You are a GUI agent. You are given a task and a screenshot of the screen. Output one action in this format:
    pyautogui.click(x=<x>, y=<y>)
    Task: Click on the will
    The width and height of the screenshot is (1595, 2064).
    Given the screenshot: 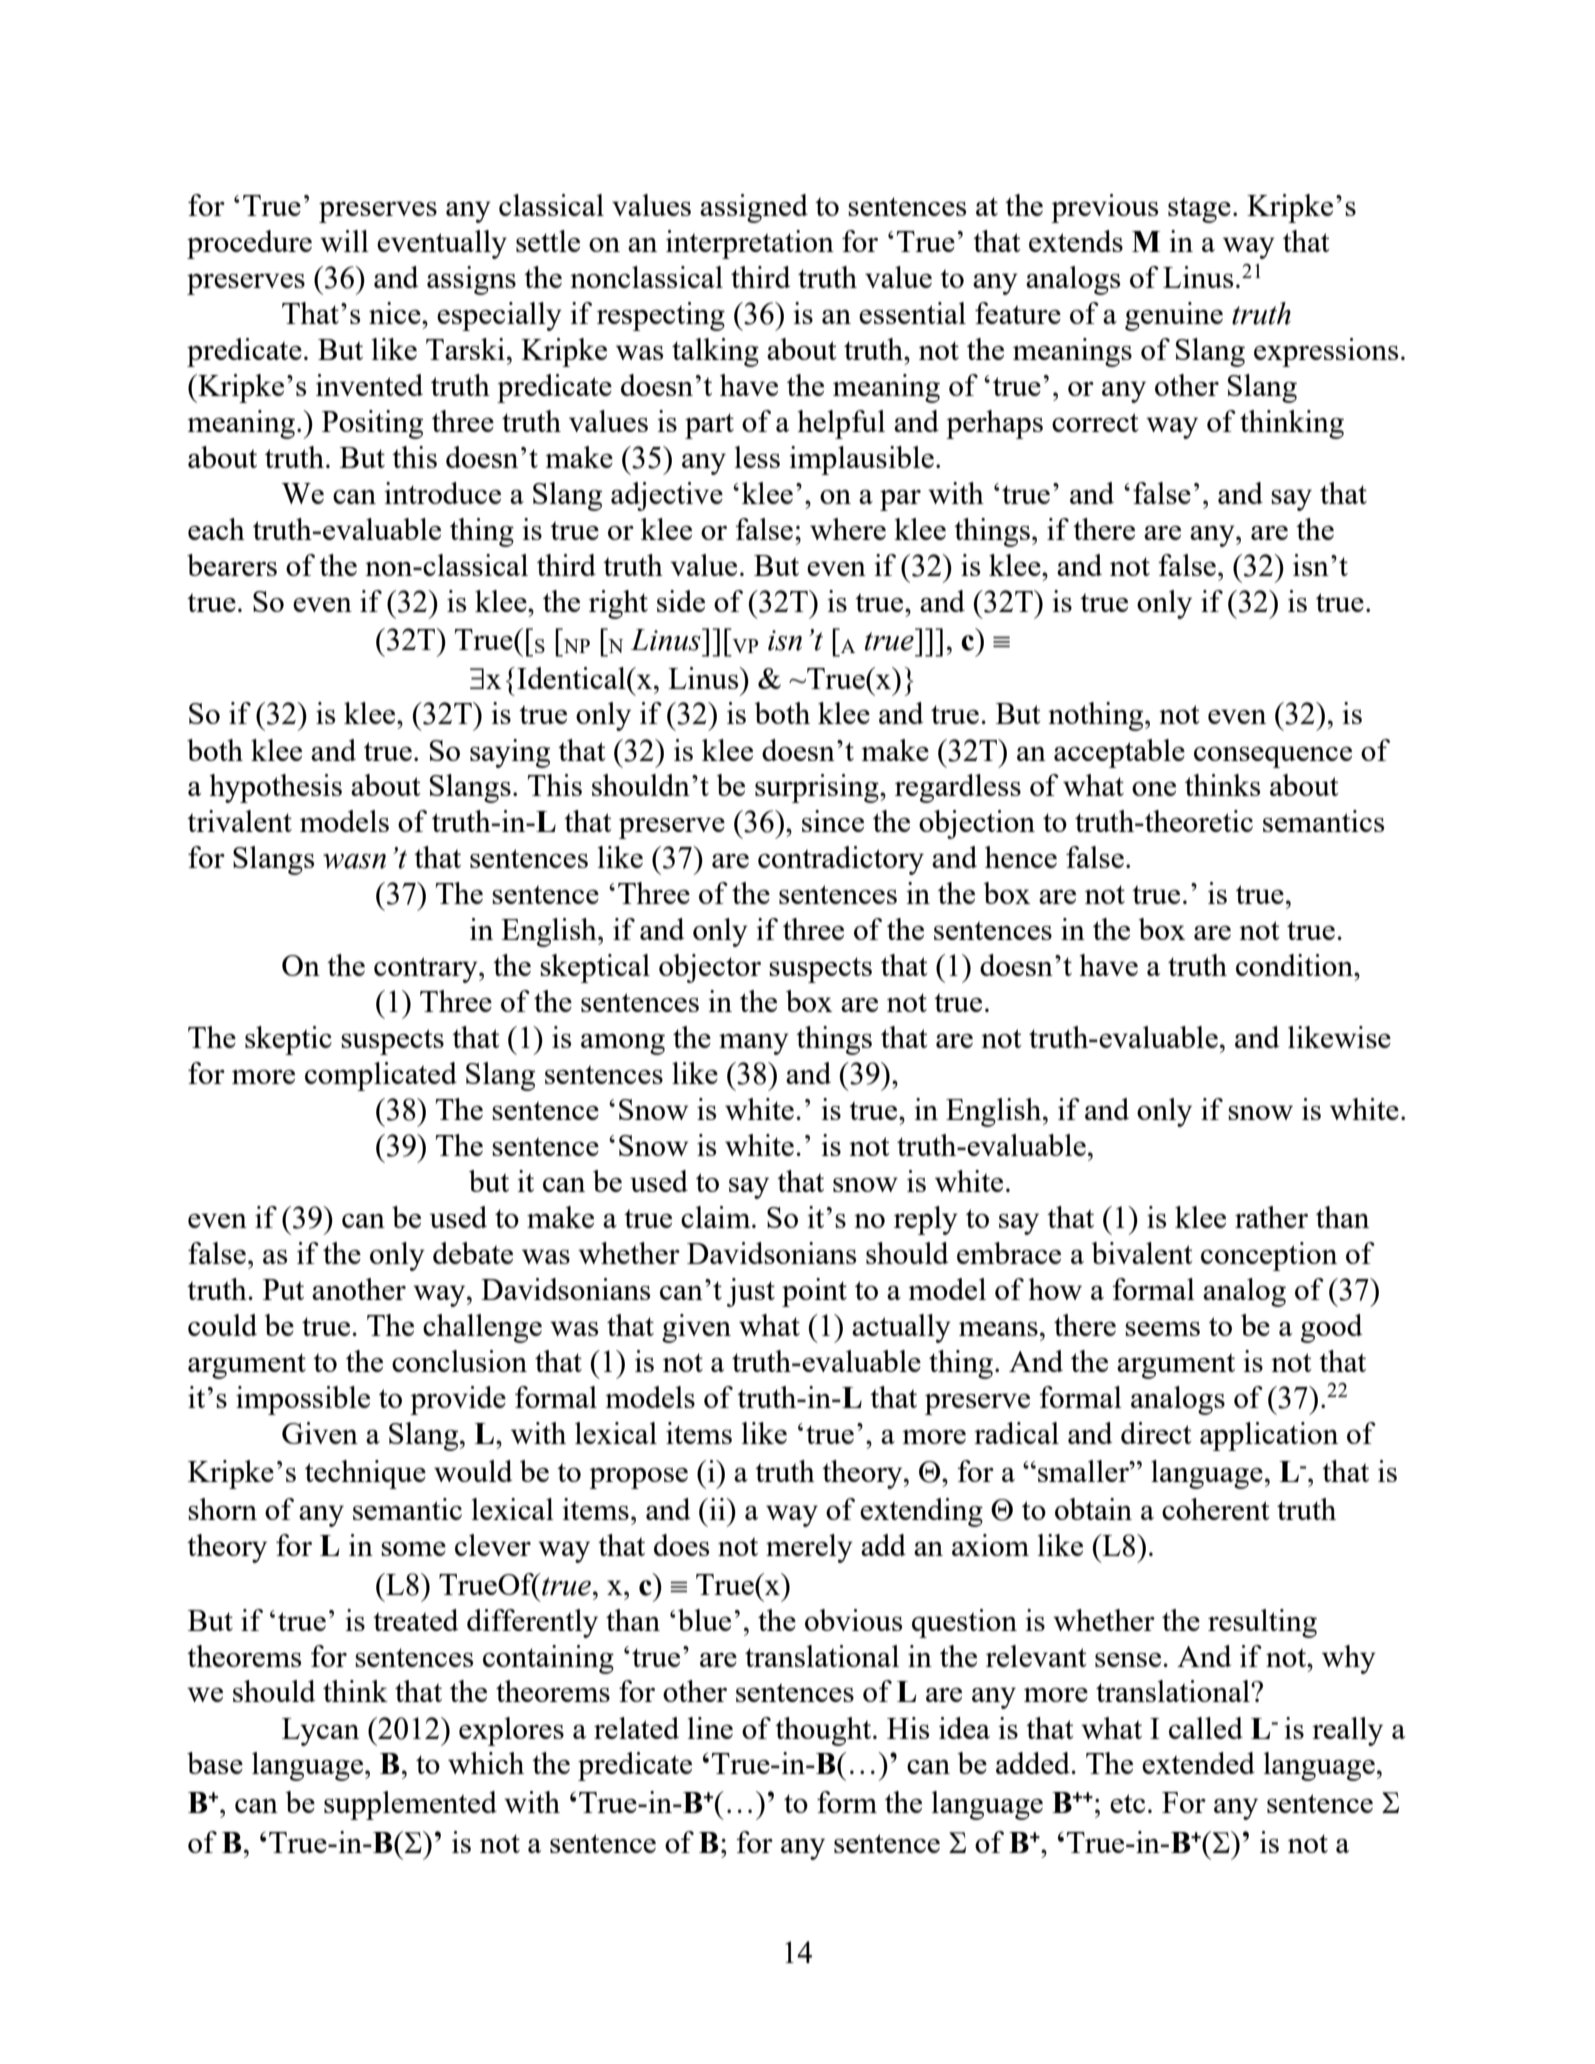 What is the action you would take?
    pyautogui.click(x=344, y=241)
